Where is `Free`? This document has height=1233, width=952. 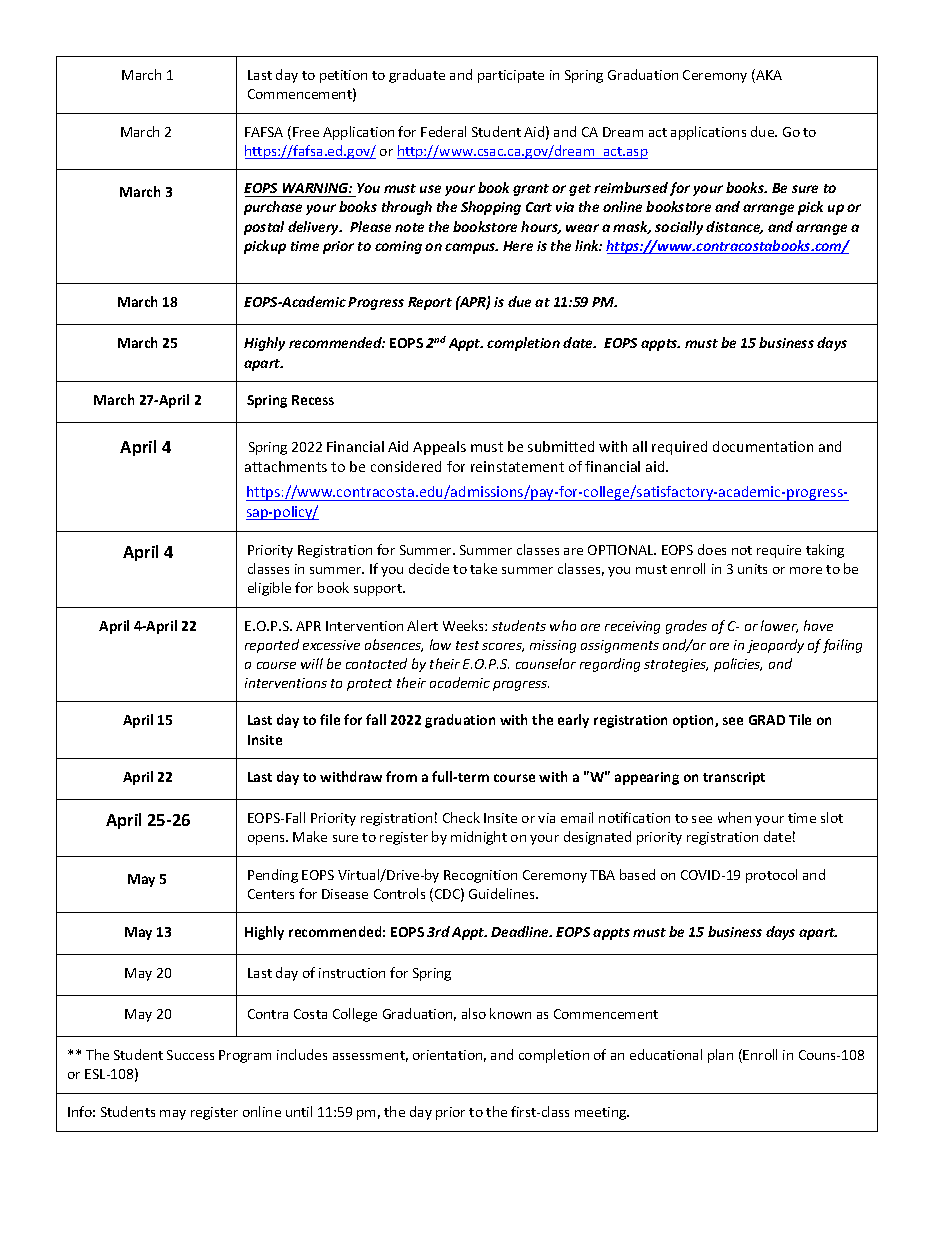
Free is located at coordinates (306, 132).
